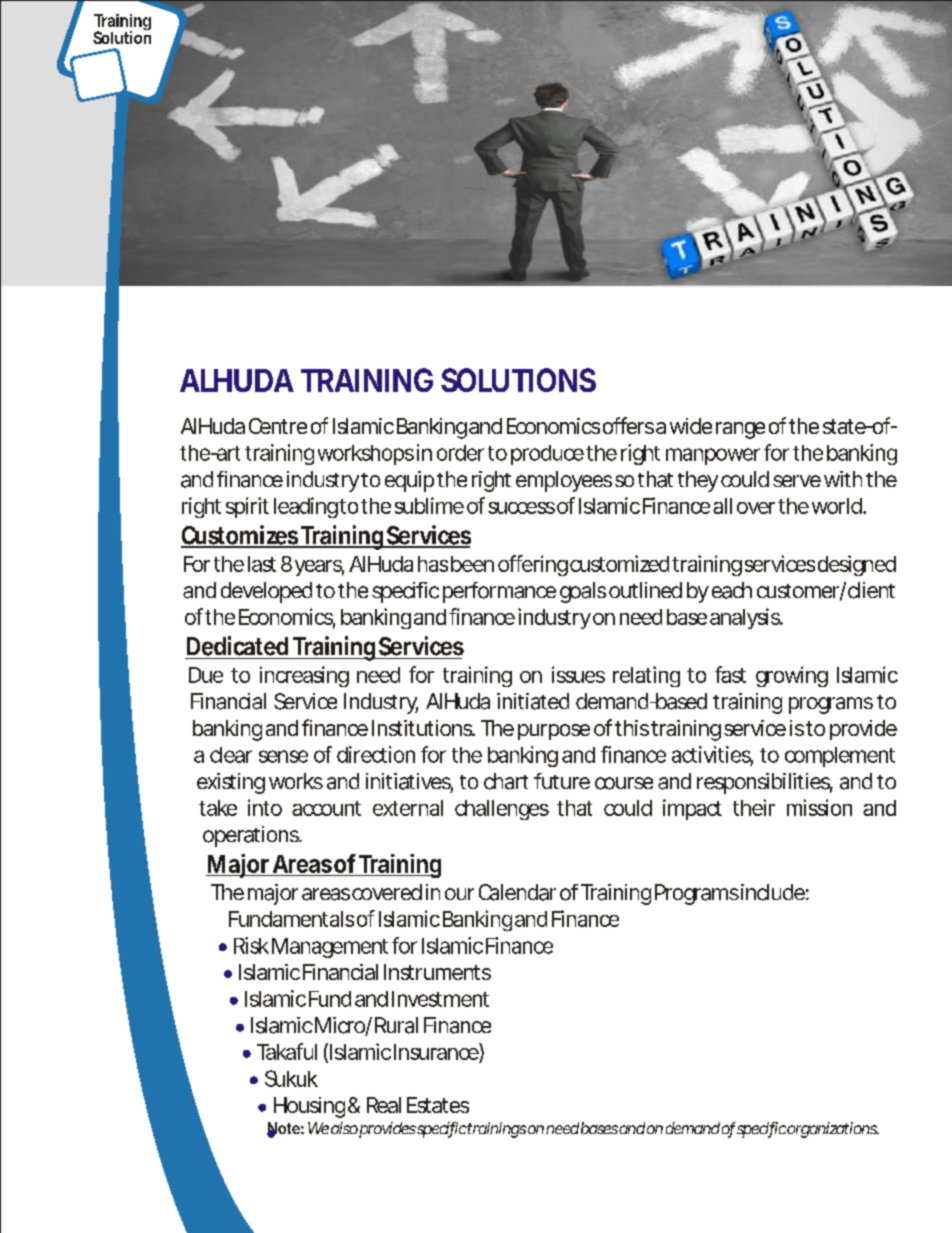 This image has height=1233, width=952. Describe the element at coordinates (237, 646) in the image. I see `Dedicated` at that location.
